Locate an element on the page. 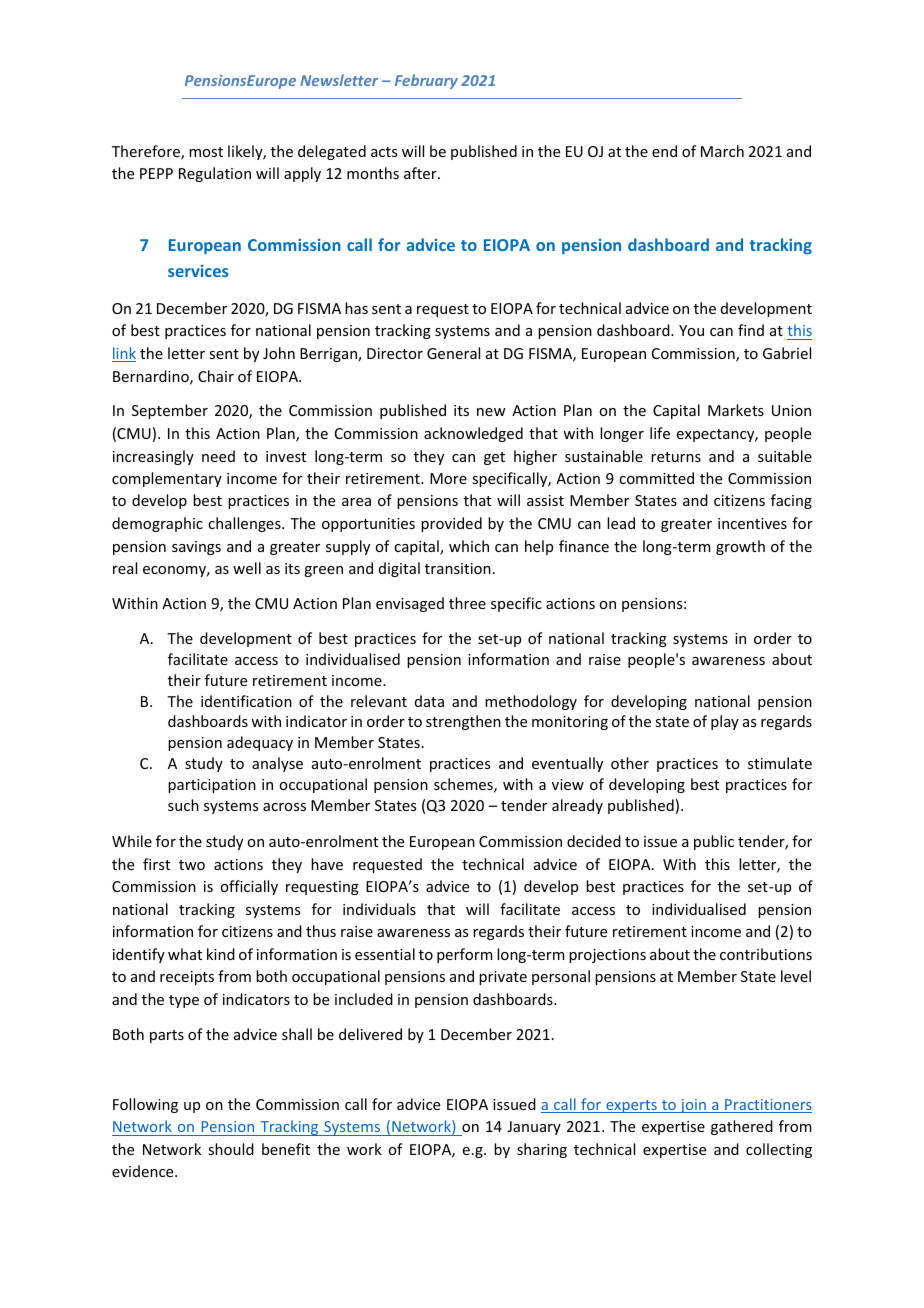  growth is located at coordinates (740, 547).
